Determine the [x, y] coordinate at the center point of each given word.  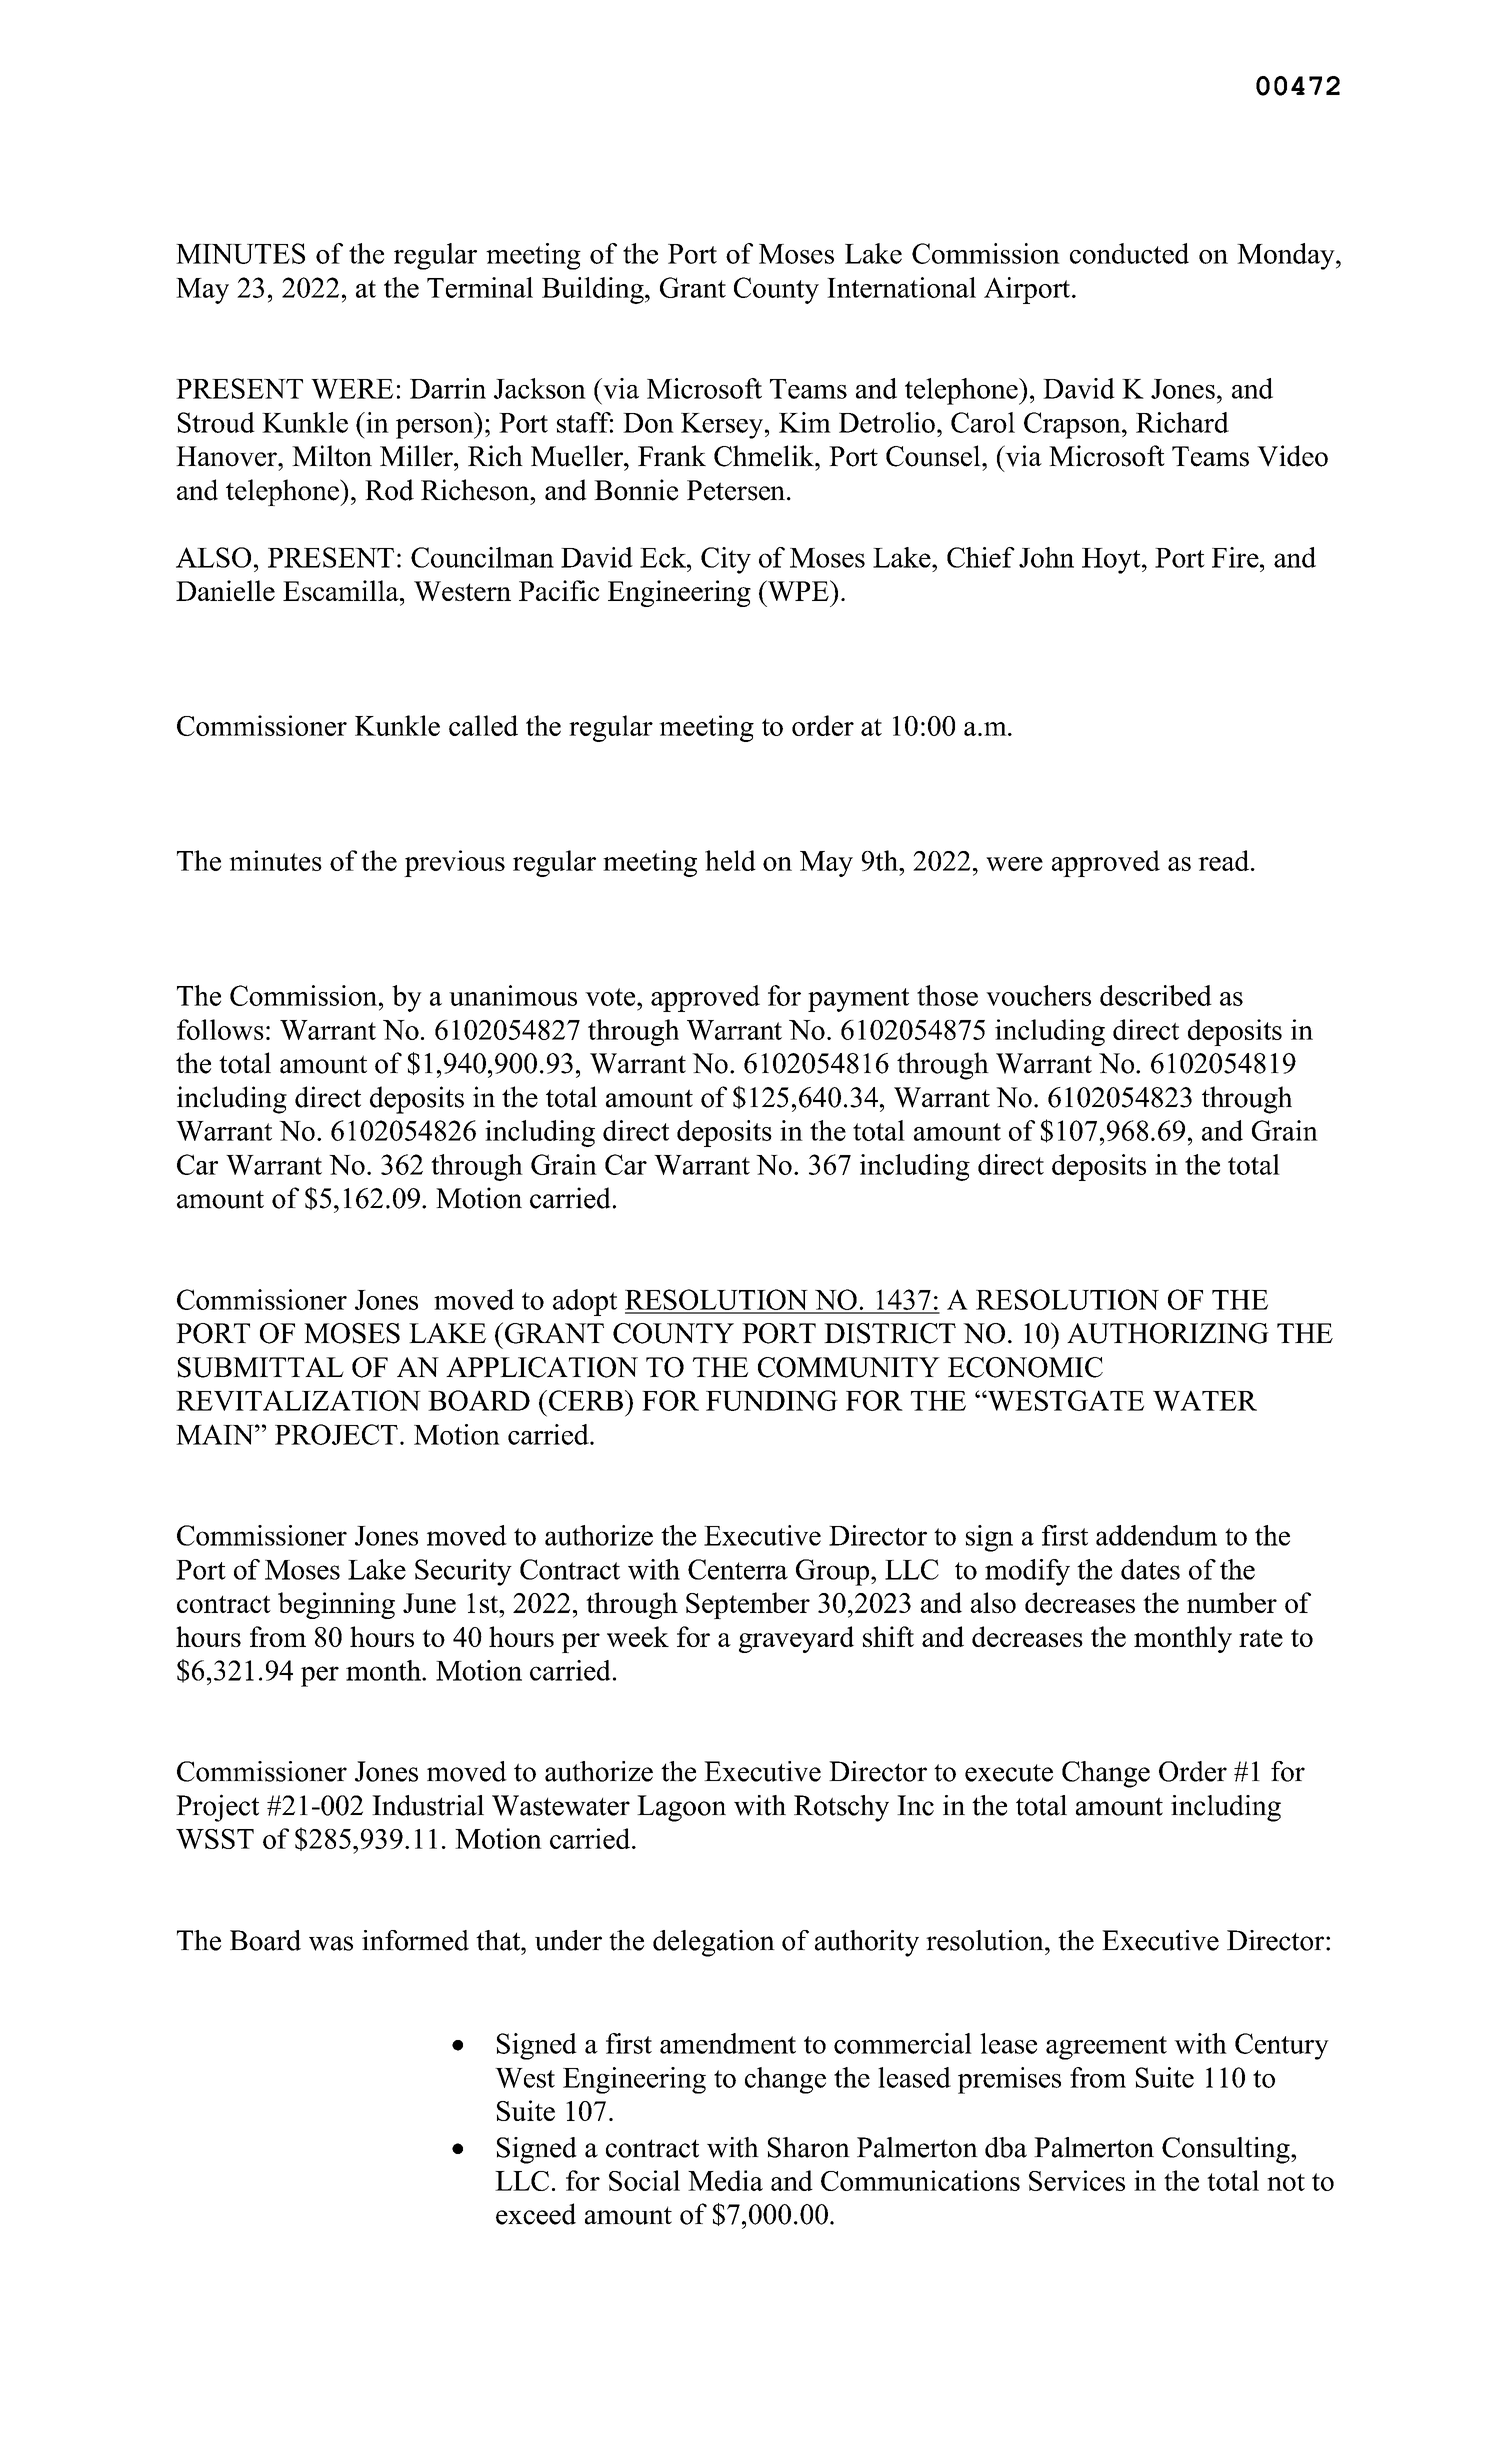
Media [725, 2180]
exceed [536, 2214]
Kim [805, 422]
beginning [336, 1605]
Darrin [448, 388]
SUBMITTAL [261, 1367]
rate [1261, 1638]
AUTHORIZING [1168, 1333]
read [1225, 860]
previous [454, 863]
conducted [1129, 253]
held [730, 860]
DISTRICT [890, 1333]
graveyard [796, 1639]
